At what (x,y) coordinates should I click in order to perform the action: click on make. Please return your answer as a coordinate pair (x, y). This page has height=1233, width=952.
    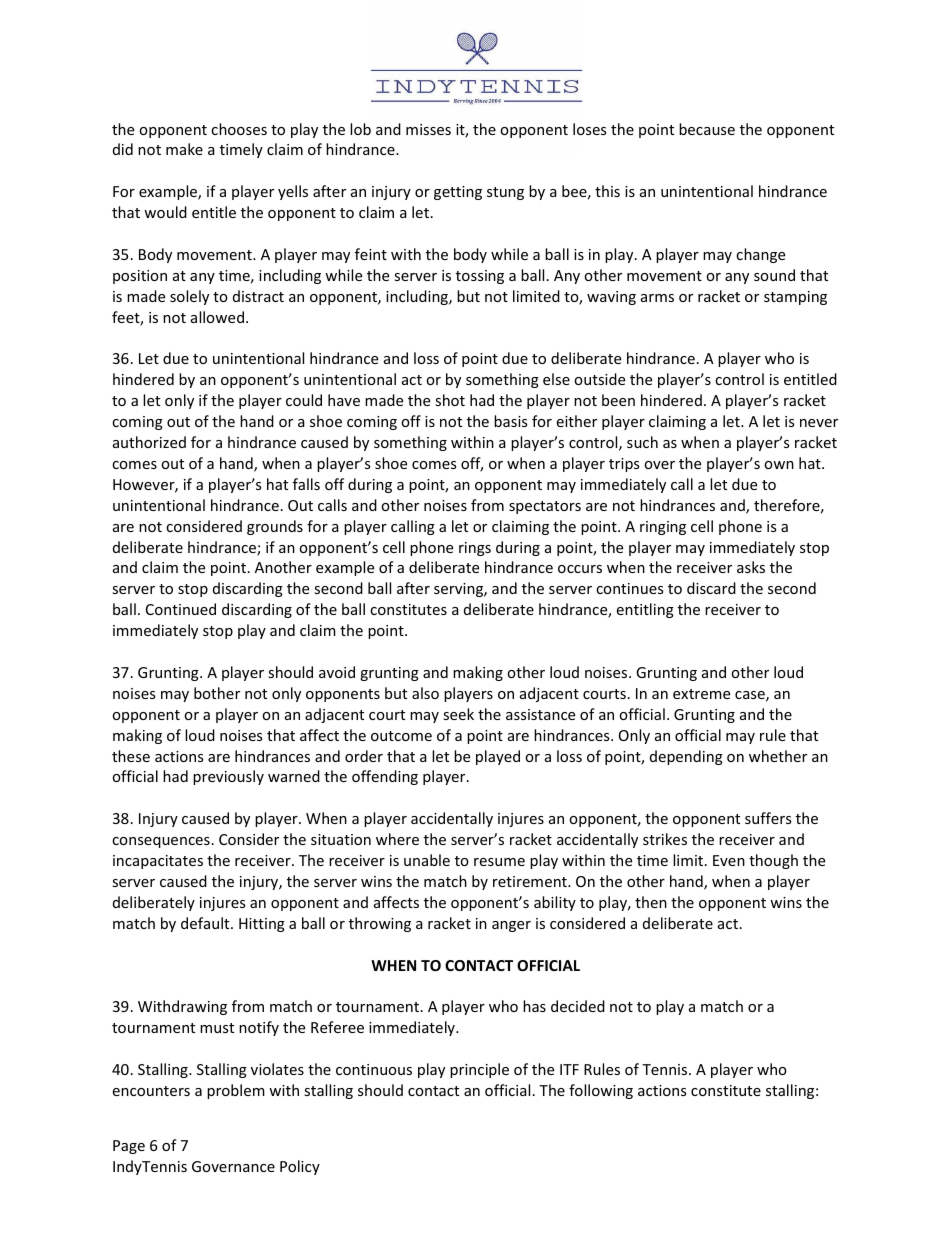
    Looking at the image, I should click on (184, 149).
